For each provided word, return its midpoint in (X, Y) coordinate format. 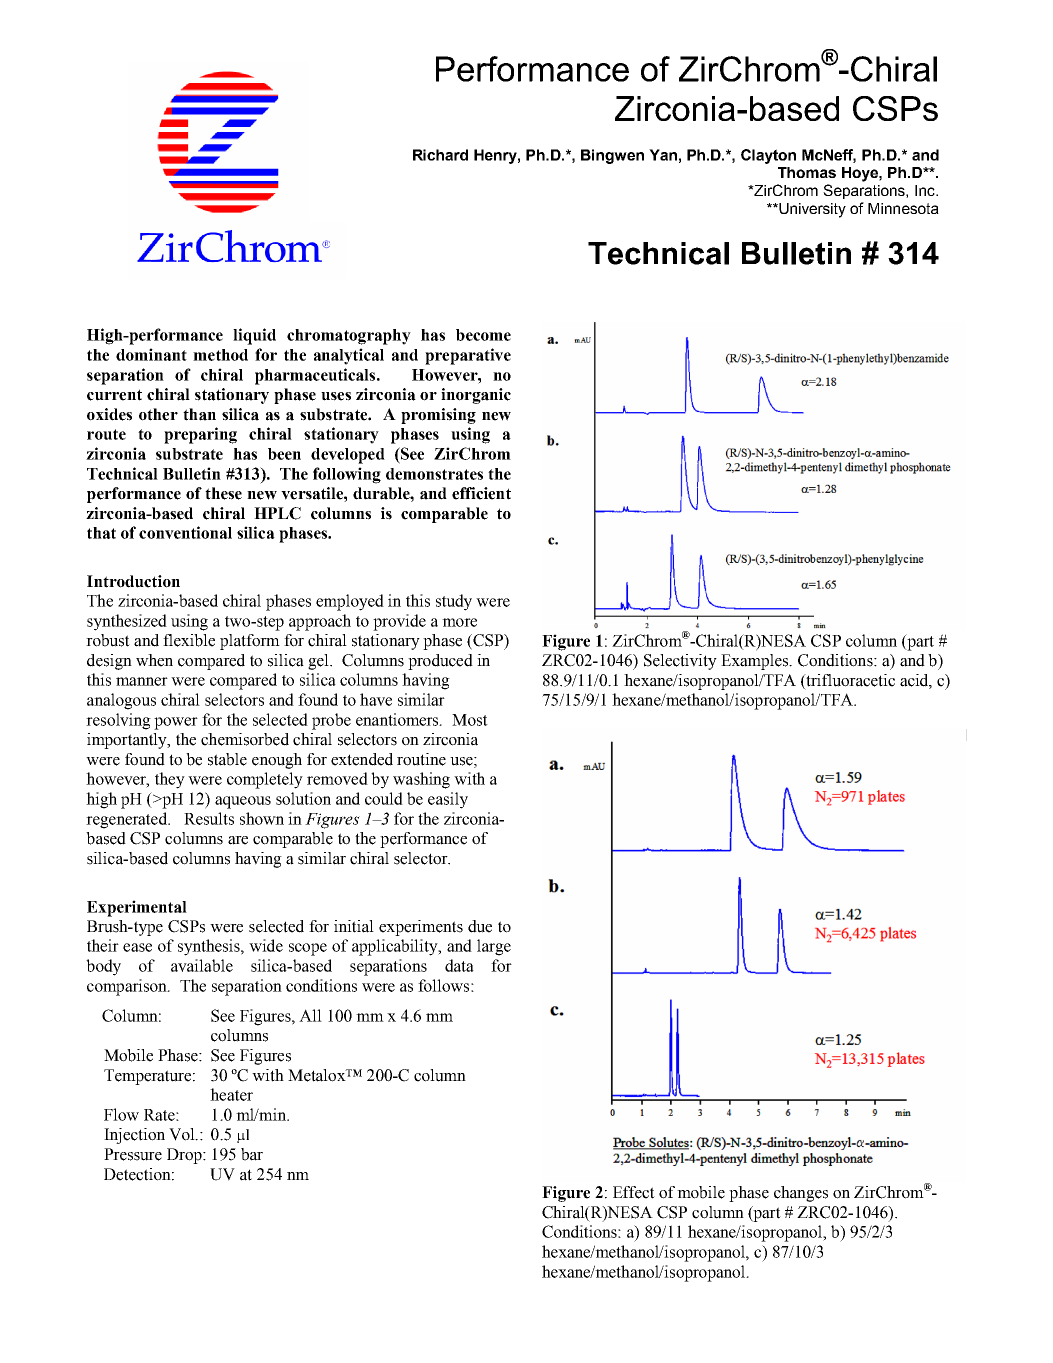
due (480, 926)
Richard (440, 155)
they (170, 780)
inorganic (476, 396)
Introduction (133, 581)
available (202, 965)
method (220, 355)
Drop (185, 1156)
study (454, 602)
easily (448, 800)
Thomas (807, 172)
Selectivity (680, 662)
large (494, 947)
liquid (254, 336)
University (811, 210)
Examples (756, 662)
